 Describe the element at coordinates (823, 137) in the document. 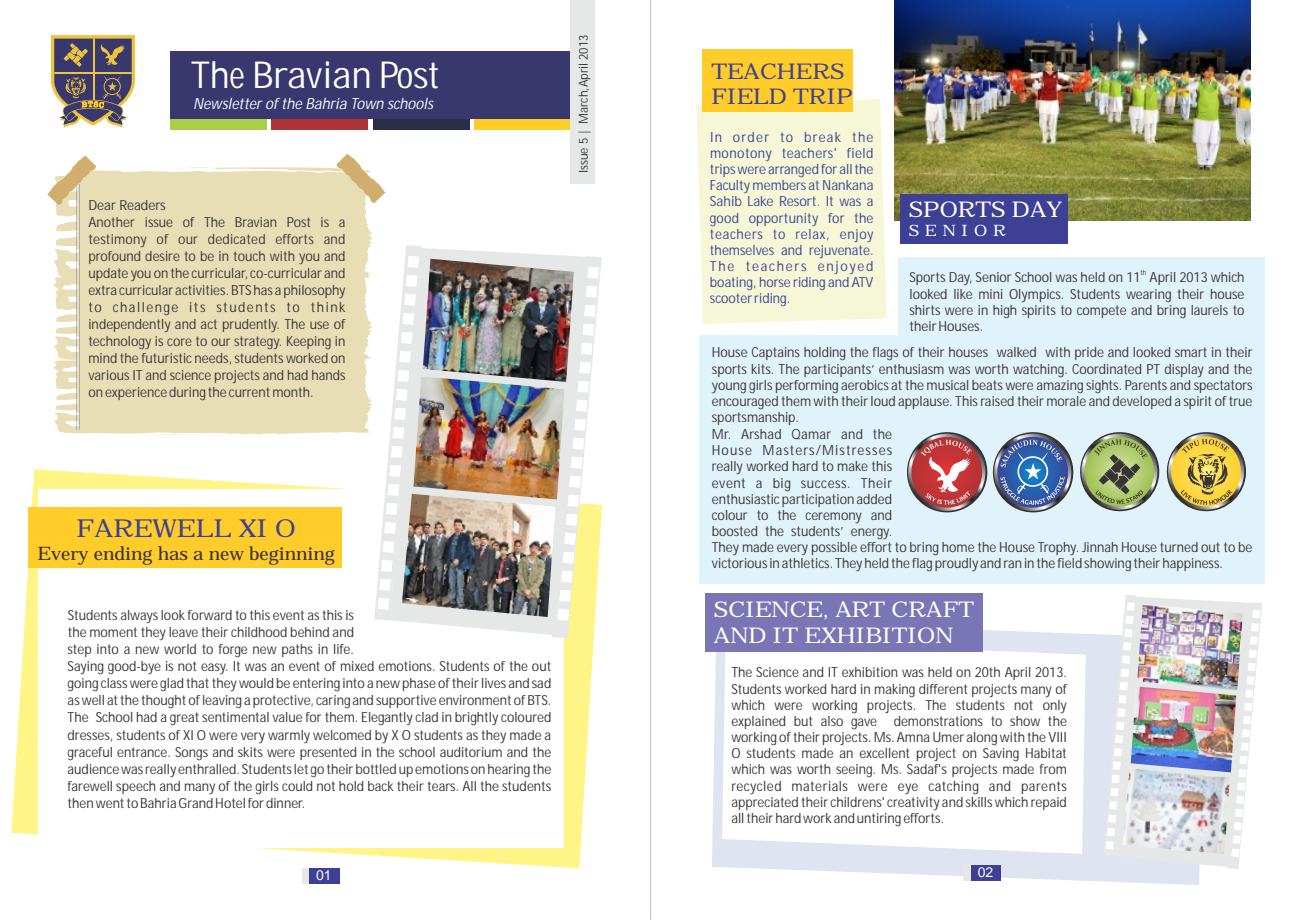

I see `break` at that location.
